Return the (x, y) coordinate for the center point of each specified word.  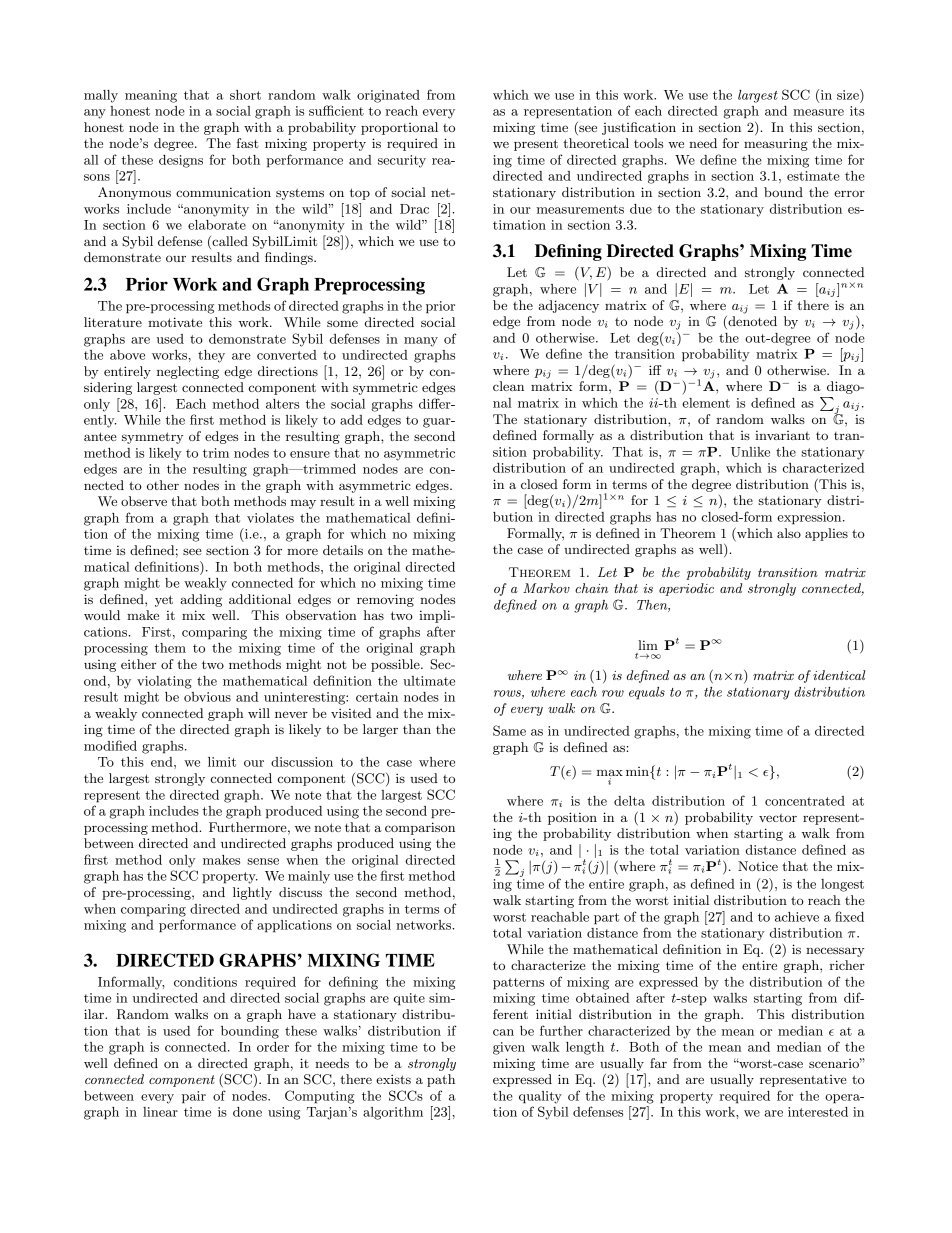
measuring (776, 144)
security (402, 161)
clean (508, 386)
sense (263, 861)
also (789, 533)
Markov (546, 588)
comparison (420, 828)
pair (194, 1097)
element (706, 403)
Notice (758, 866)
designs (181, 161)
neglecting (188, 372)
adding (201, 600)
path (441, 1080)
